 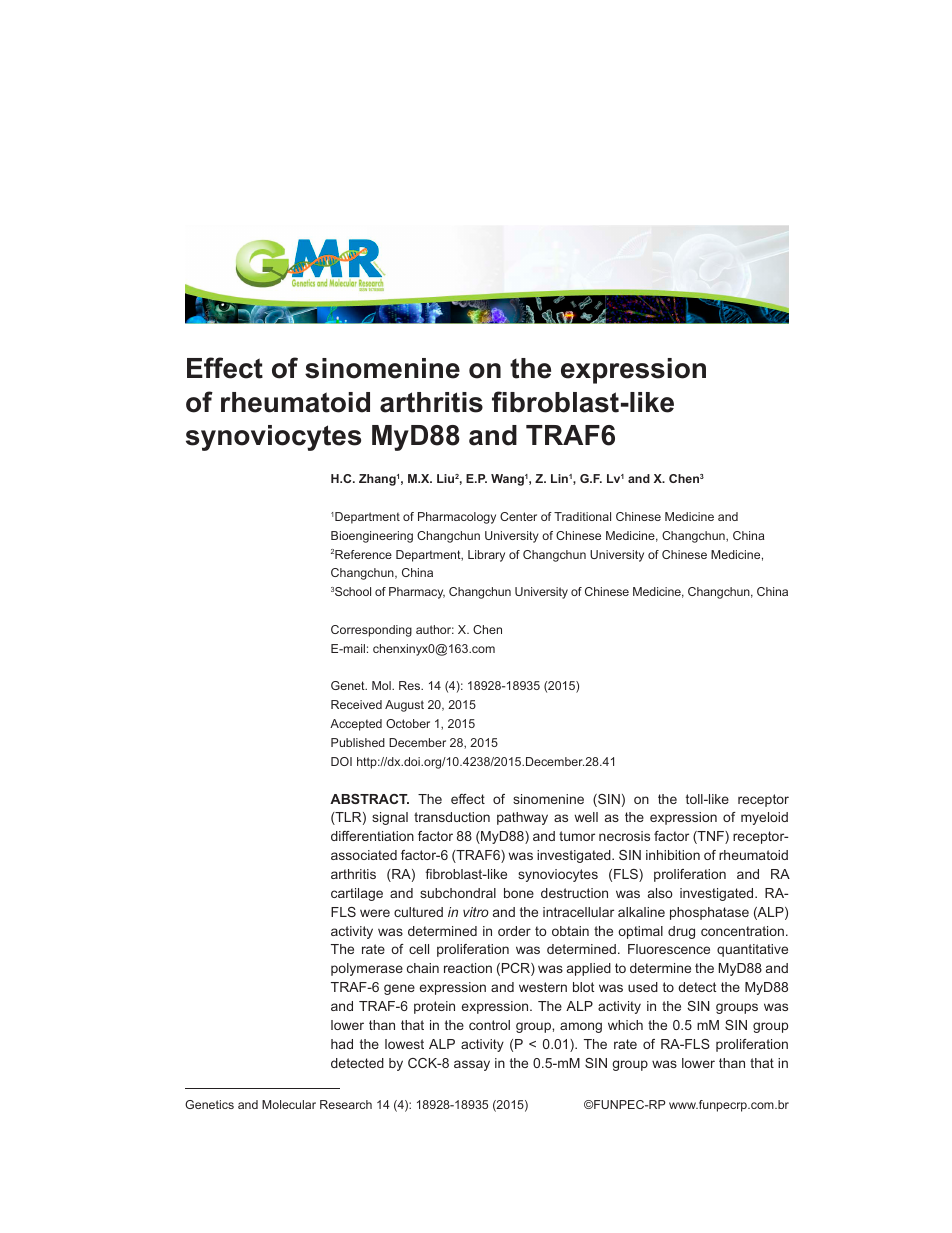 I want to click on myeloid, so click(x=764, y=818).
